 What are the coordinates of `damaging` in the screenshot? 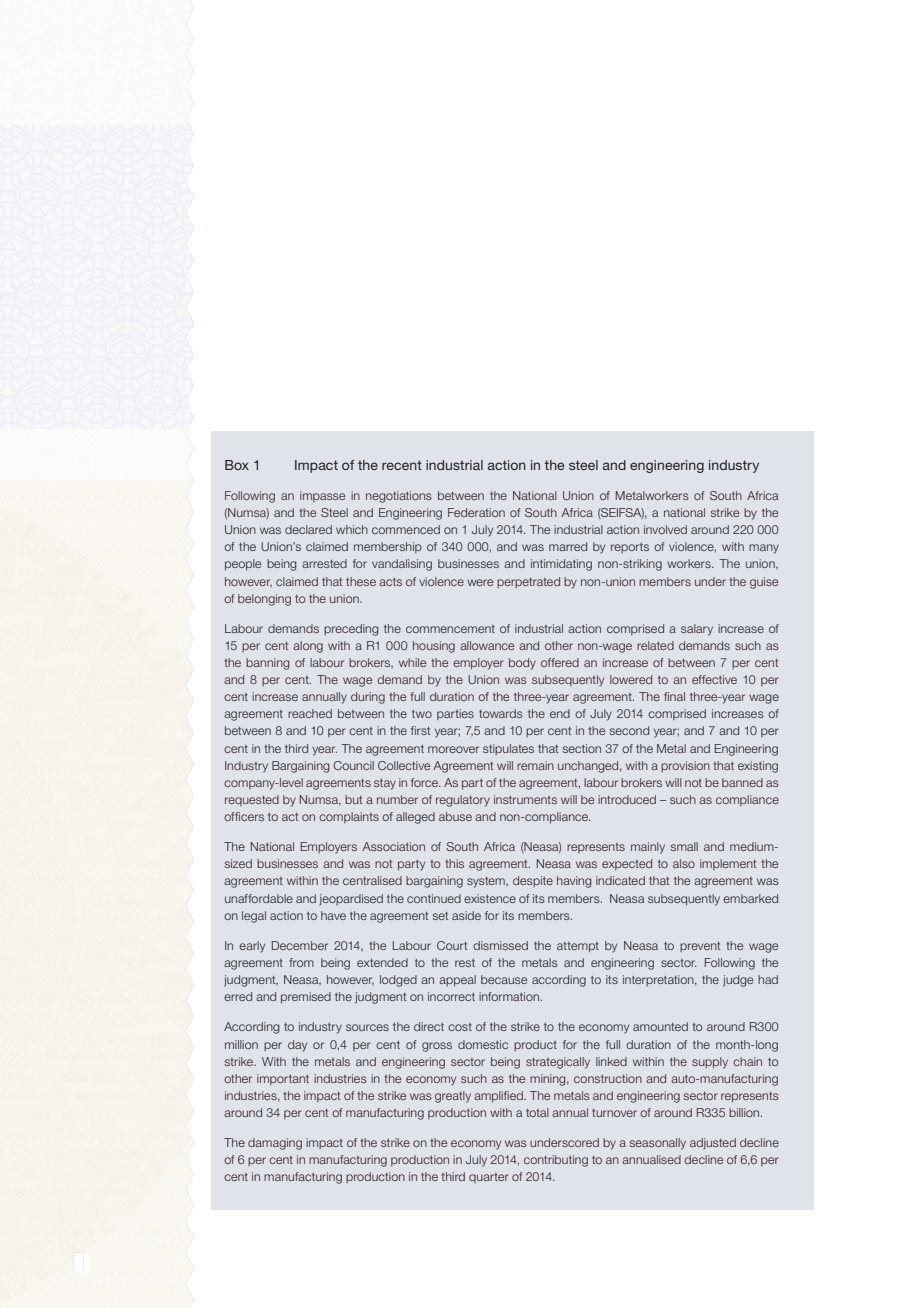 It's located at (275, 1144).
